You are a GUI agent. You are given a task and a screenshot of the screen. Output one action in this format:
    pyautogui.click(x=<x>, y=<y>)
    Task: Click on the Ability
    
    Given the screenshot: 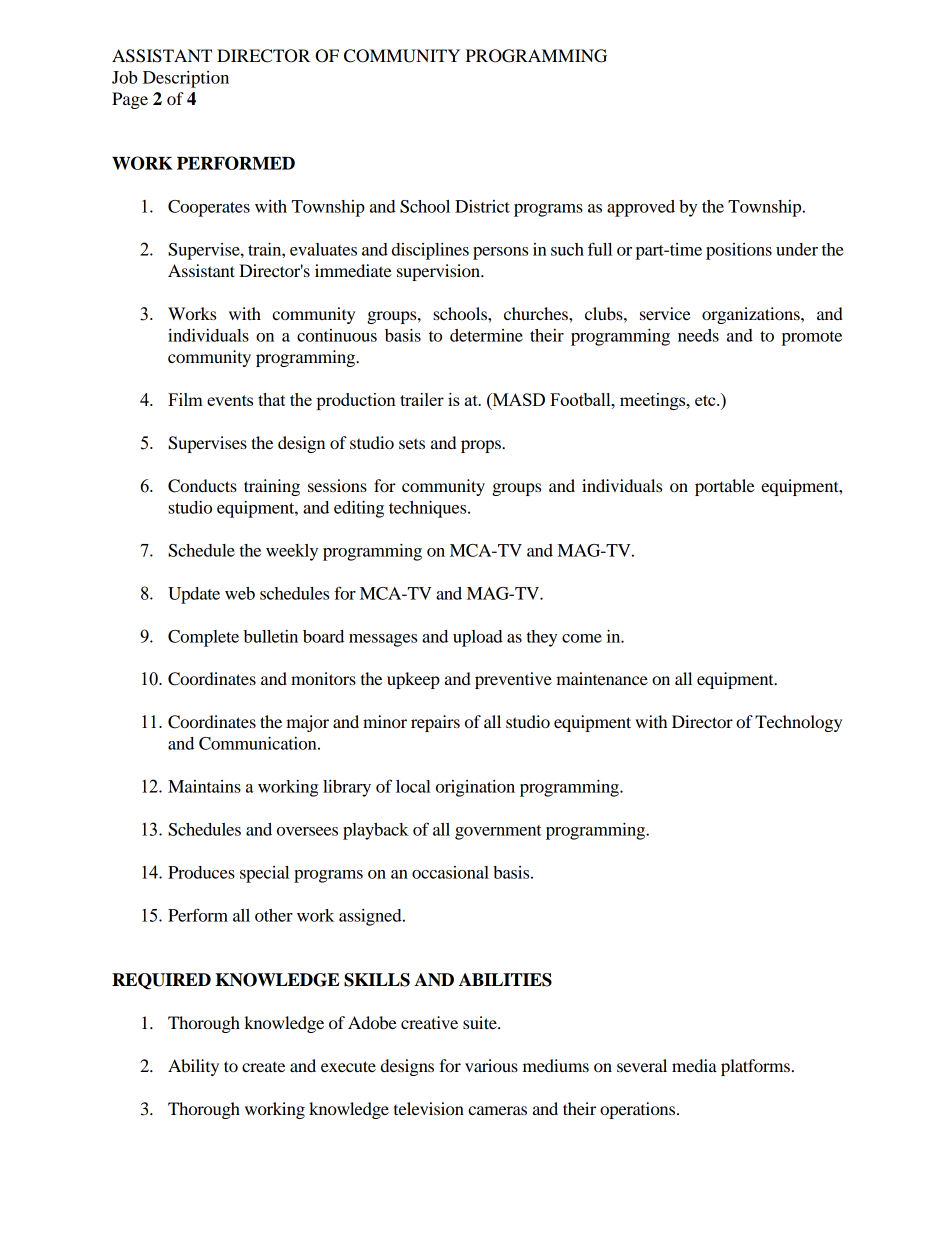 What is the action you would take?
    pyautogui.click(x=193, y=1067)
